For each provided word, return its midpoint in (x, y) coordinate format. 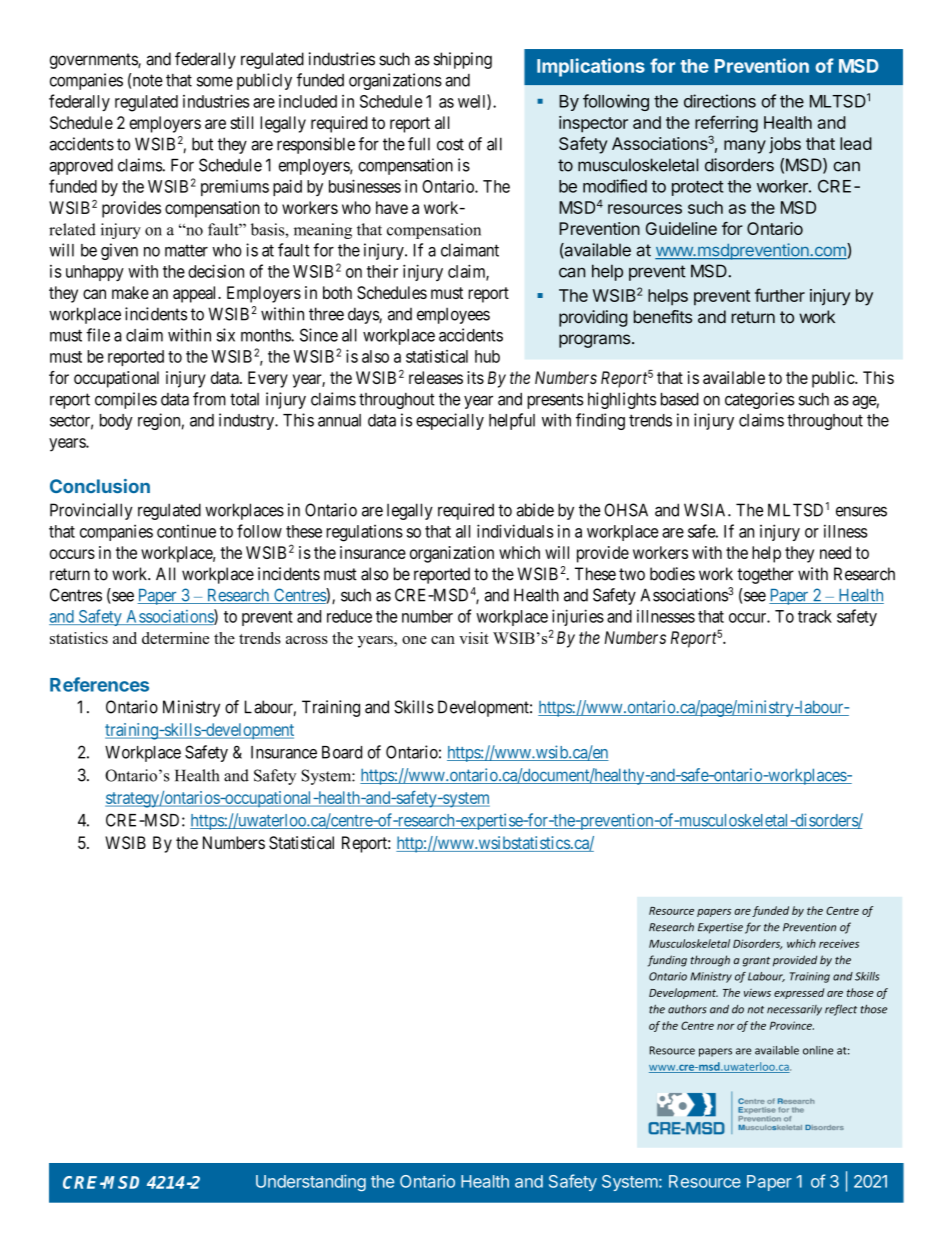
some (215, 81)
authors (687, 1009)
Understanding (311, 1182)
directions (720, 101)
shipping (463, 60)
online (818, 1050)
